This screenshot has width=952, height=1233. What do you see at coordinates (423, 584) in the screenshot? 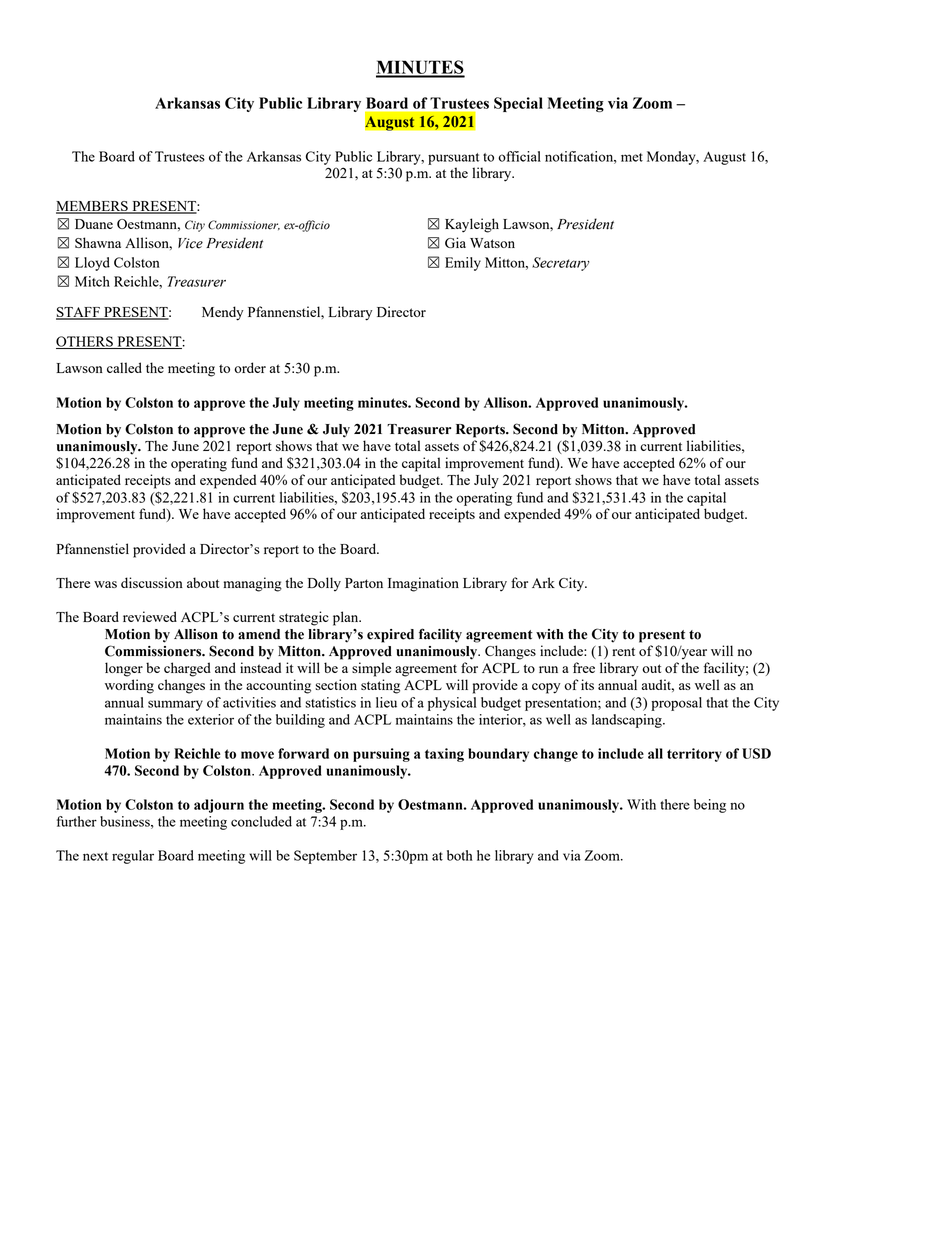
I see `Imagination` at bounding box center [423, 584].
